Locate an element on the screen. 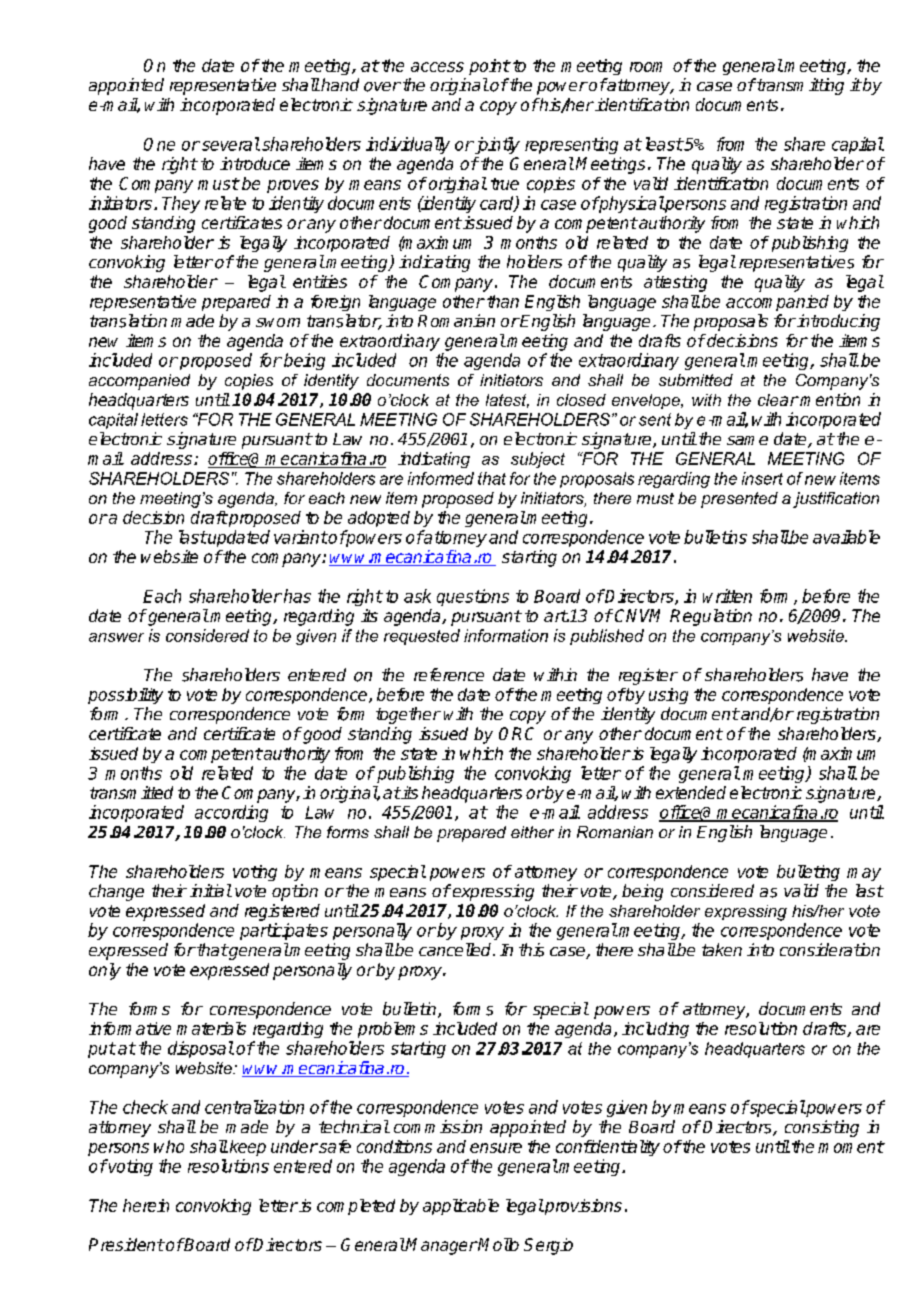 The width and height of the screenshot is (924, 1308). may is located at coordinates (864, 874).
